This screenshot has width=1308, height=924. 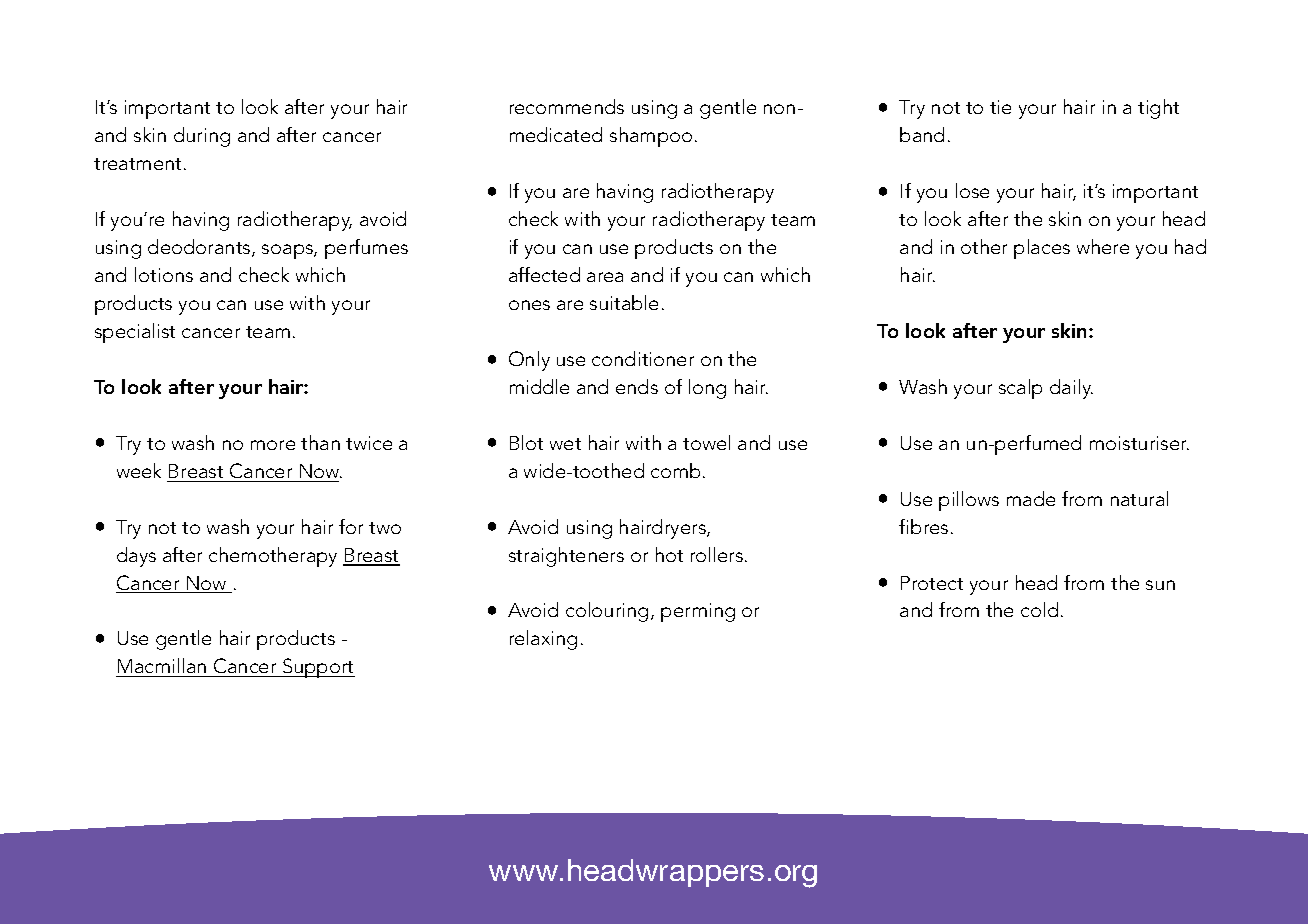 I want to click on more, so click(x=273, y=445).
